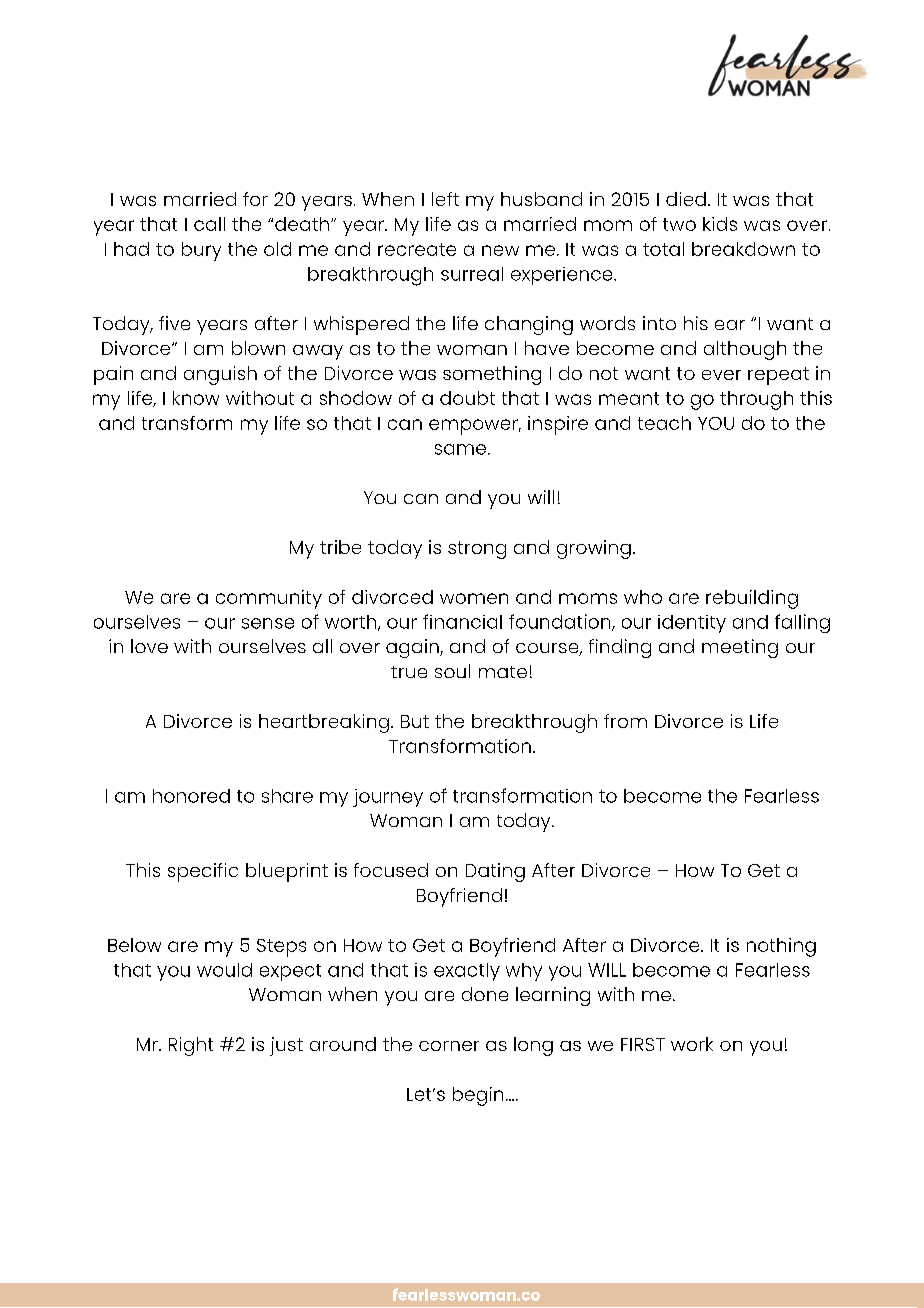  What do you see at coordinates (196, 398) in the image?
I see `know` at bounding box center [196, 398].
